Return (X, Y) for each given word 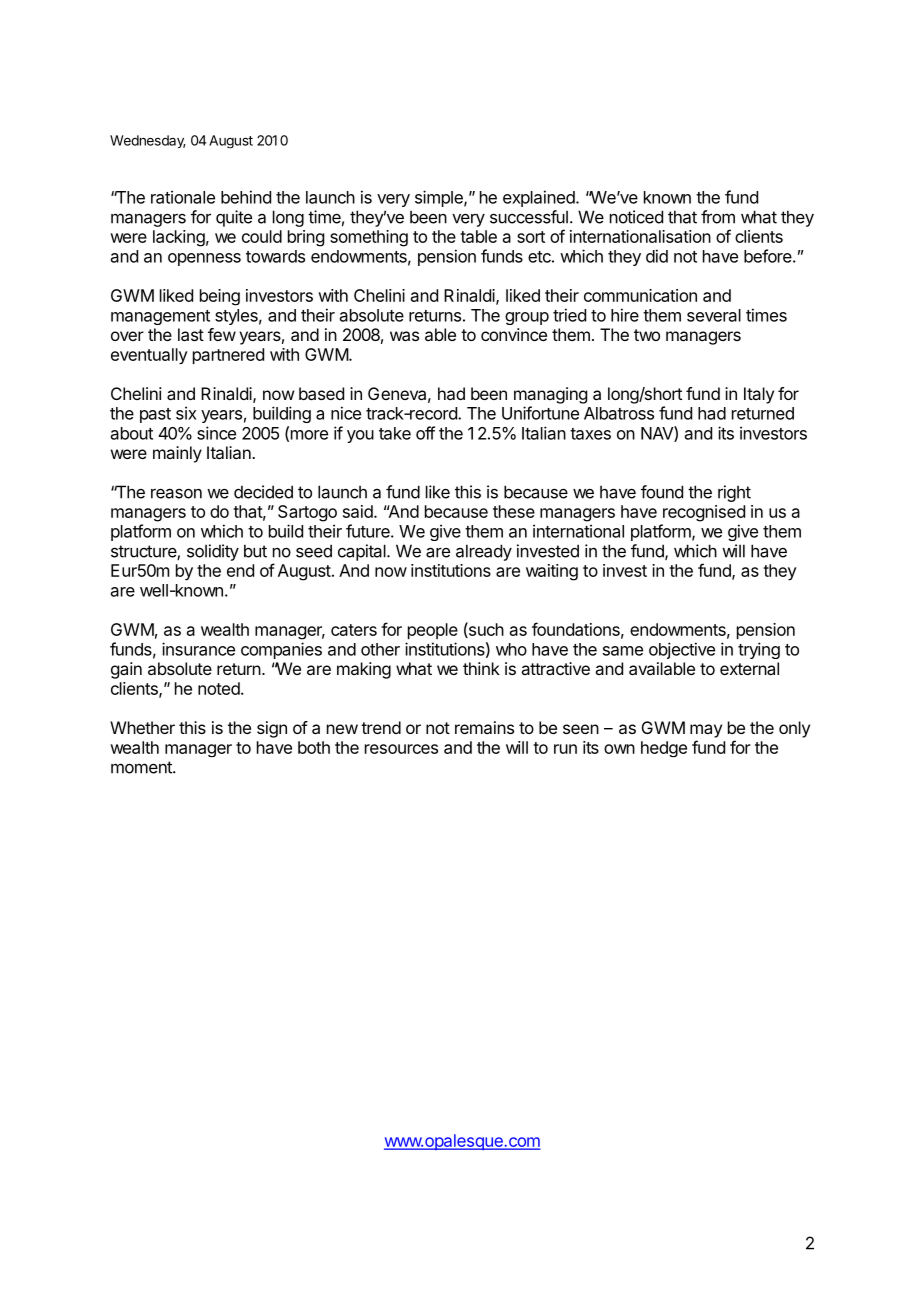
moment (142, 767)
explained (540, 198)
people (433, 631)
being (220, 297)
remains (484, 727)
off (425, 433)
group (527, 318)
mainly (177, 454)
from (718, 217)
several (714, 315)
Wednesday (148, 141)
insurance (198, 649)
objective (682, 650)
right (734, 493)
